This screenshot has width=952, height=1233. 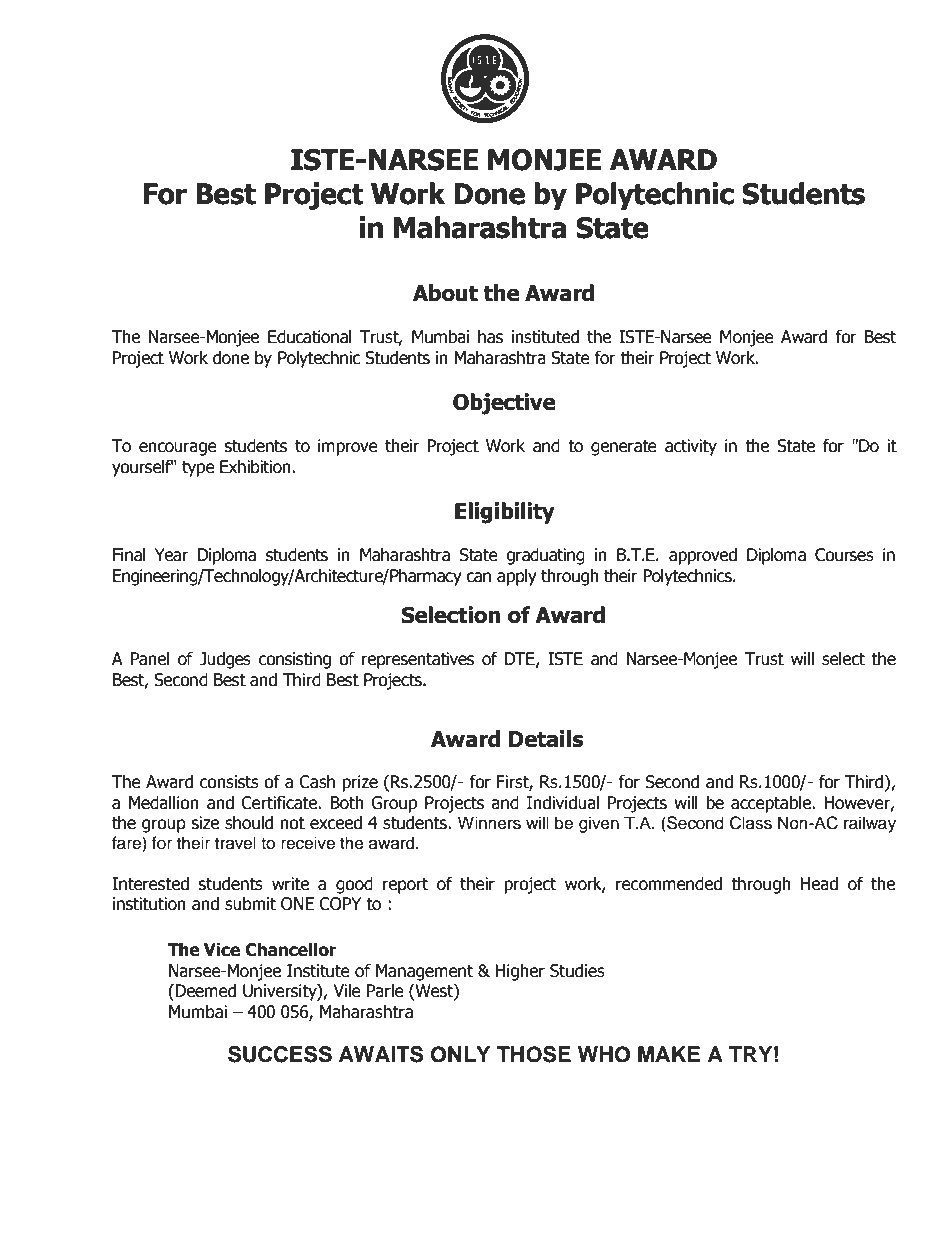 What do you see at coordinates (534, 1054) in the screenshot?
I see `THOSE` at bounding box center [534, 1054].
